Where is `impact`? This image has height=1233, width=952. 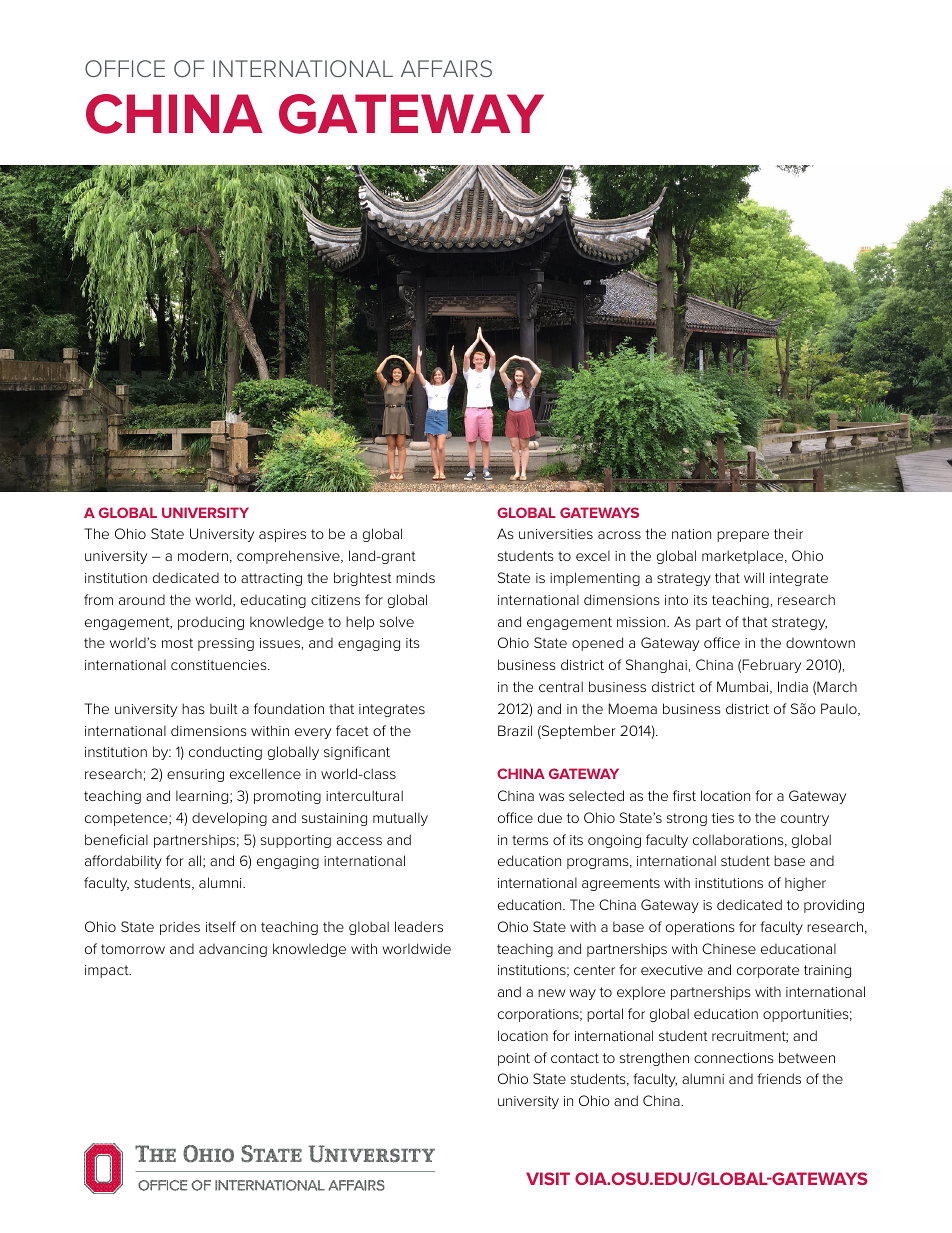
impact is located at coordinates (108, 971).
